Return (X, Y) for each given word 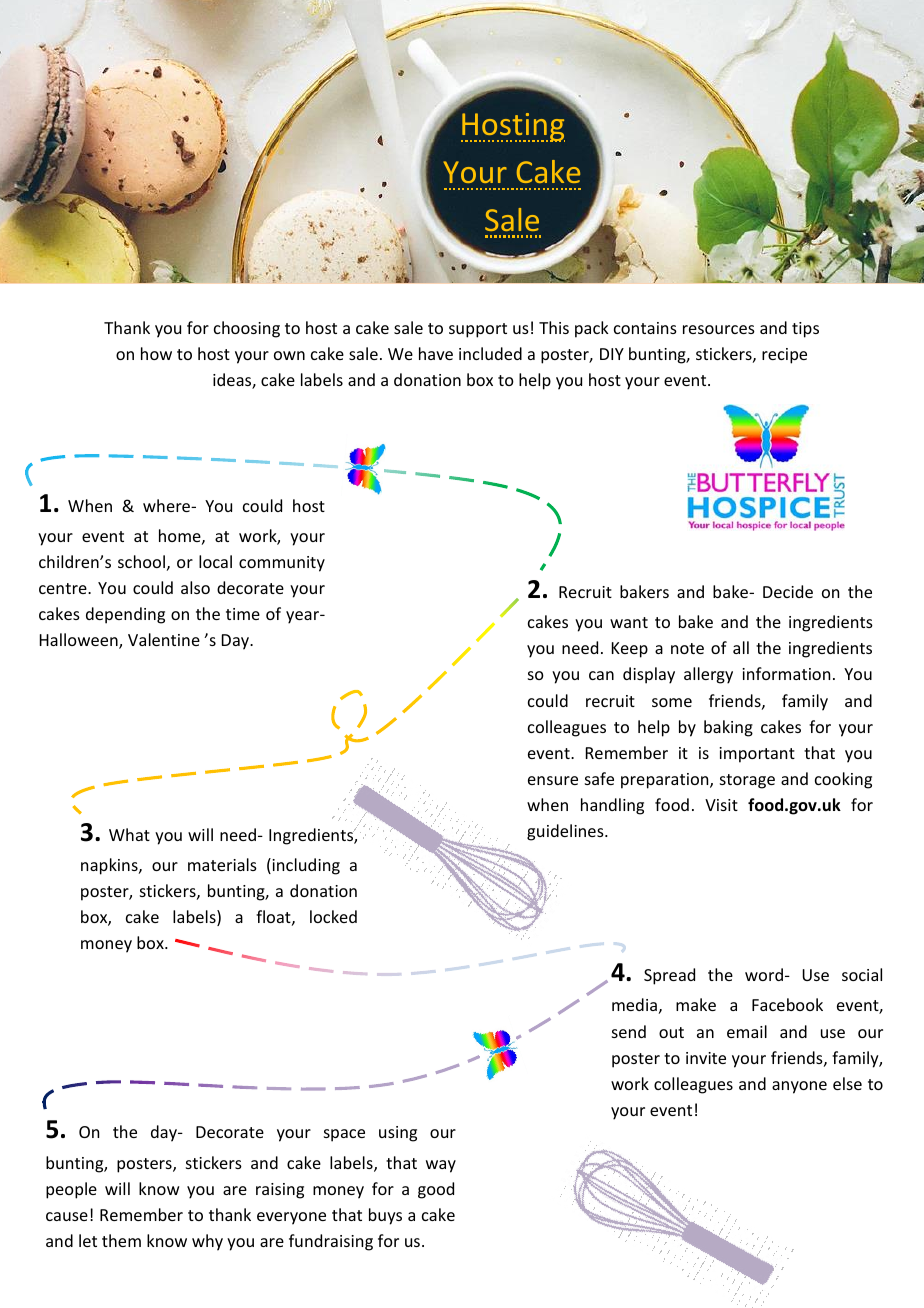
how (156, 353)
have (436, 353)
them (121, 1240)
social (862, 974)
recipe (784, 356)
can (601, 675)
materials (222, 864)
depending (125, 615)
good (436, 1190)
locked (333, 916)
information (786, 673)
